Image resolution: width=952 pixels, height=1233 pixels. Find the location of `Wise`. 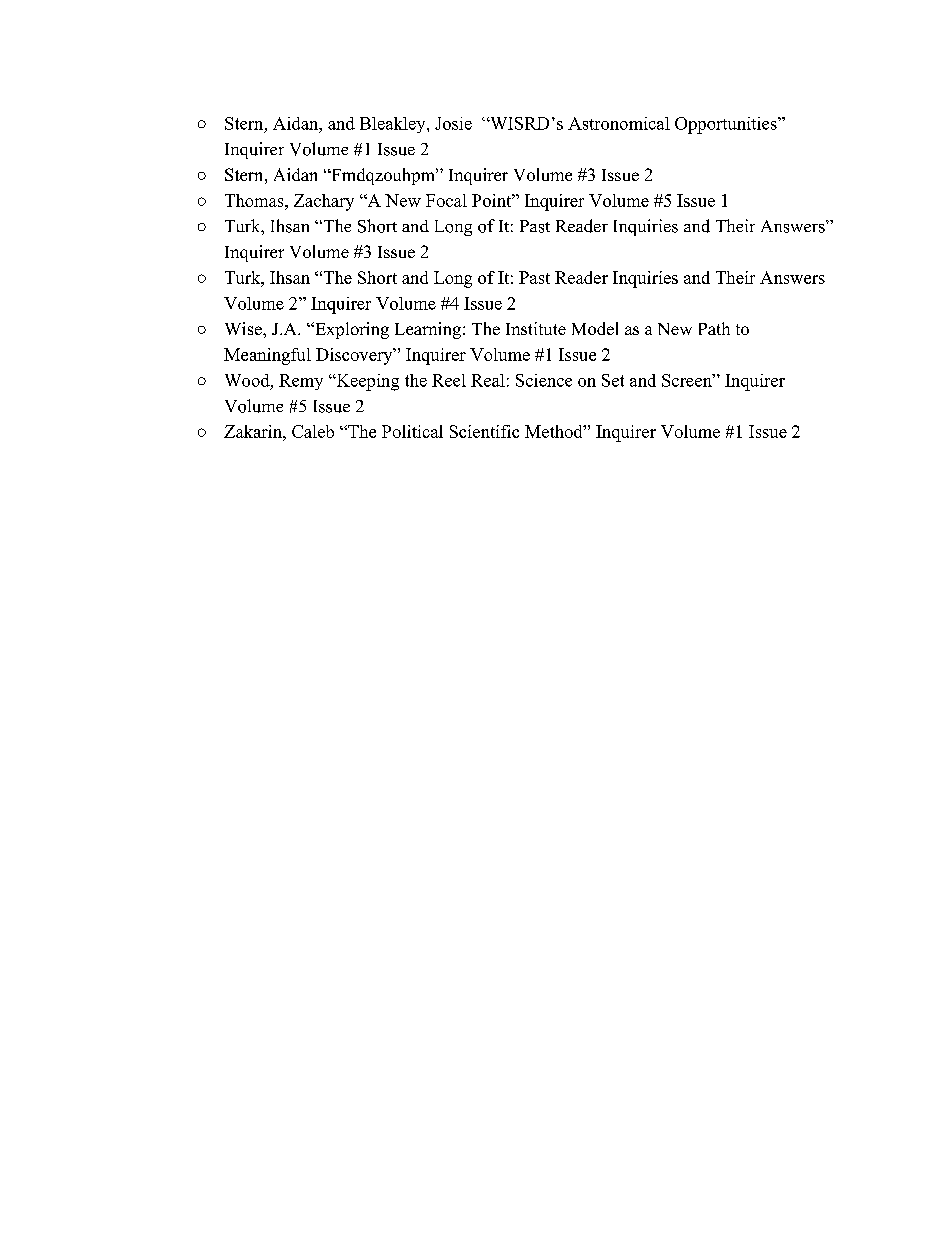

Wise is located at coordinates (244, 328).
